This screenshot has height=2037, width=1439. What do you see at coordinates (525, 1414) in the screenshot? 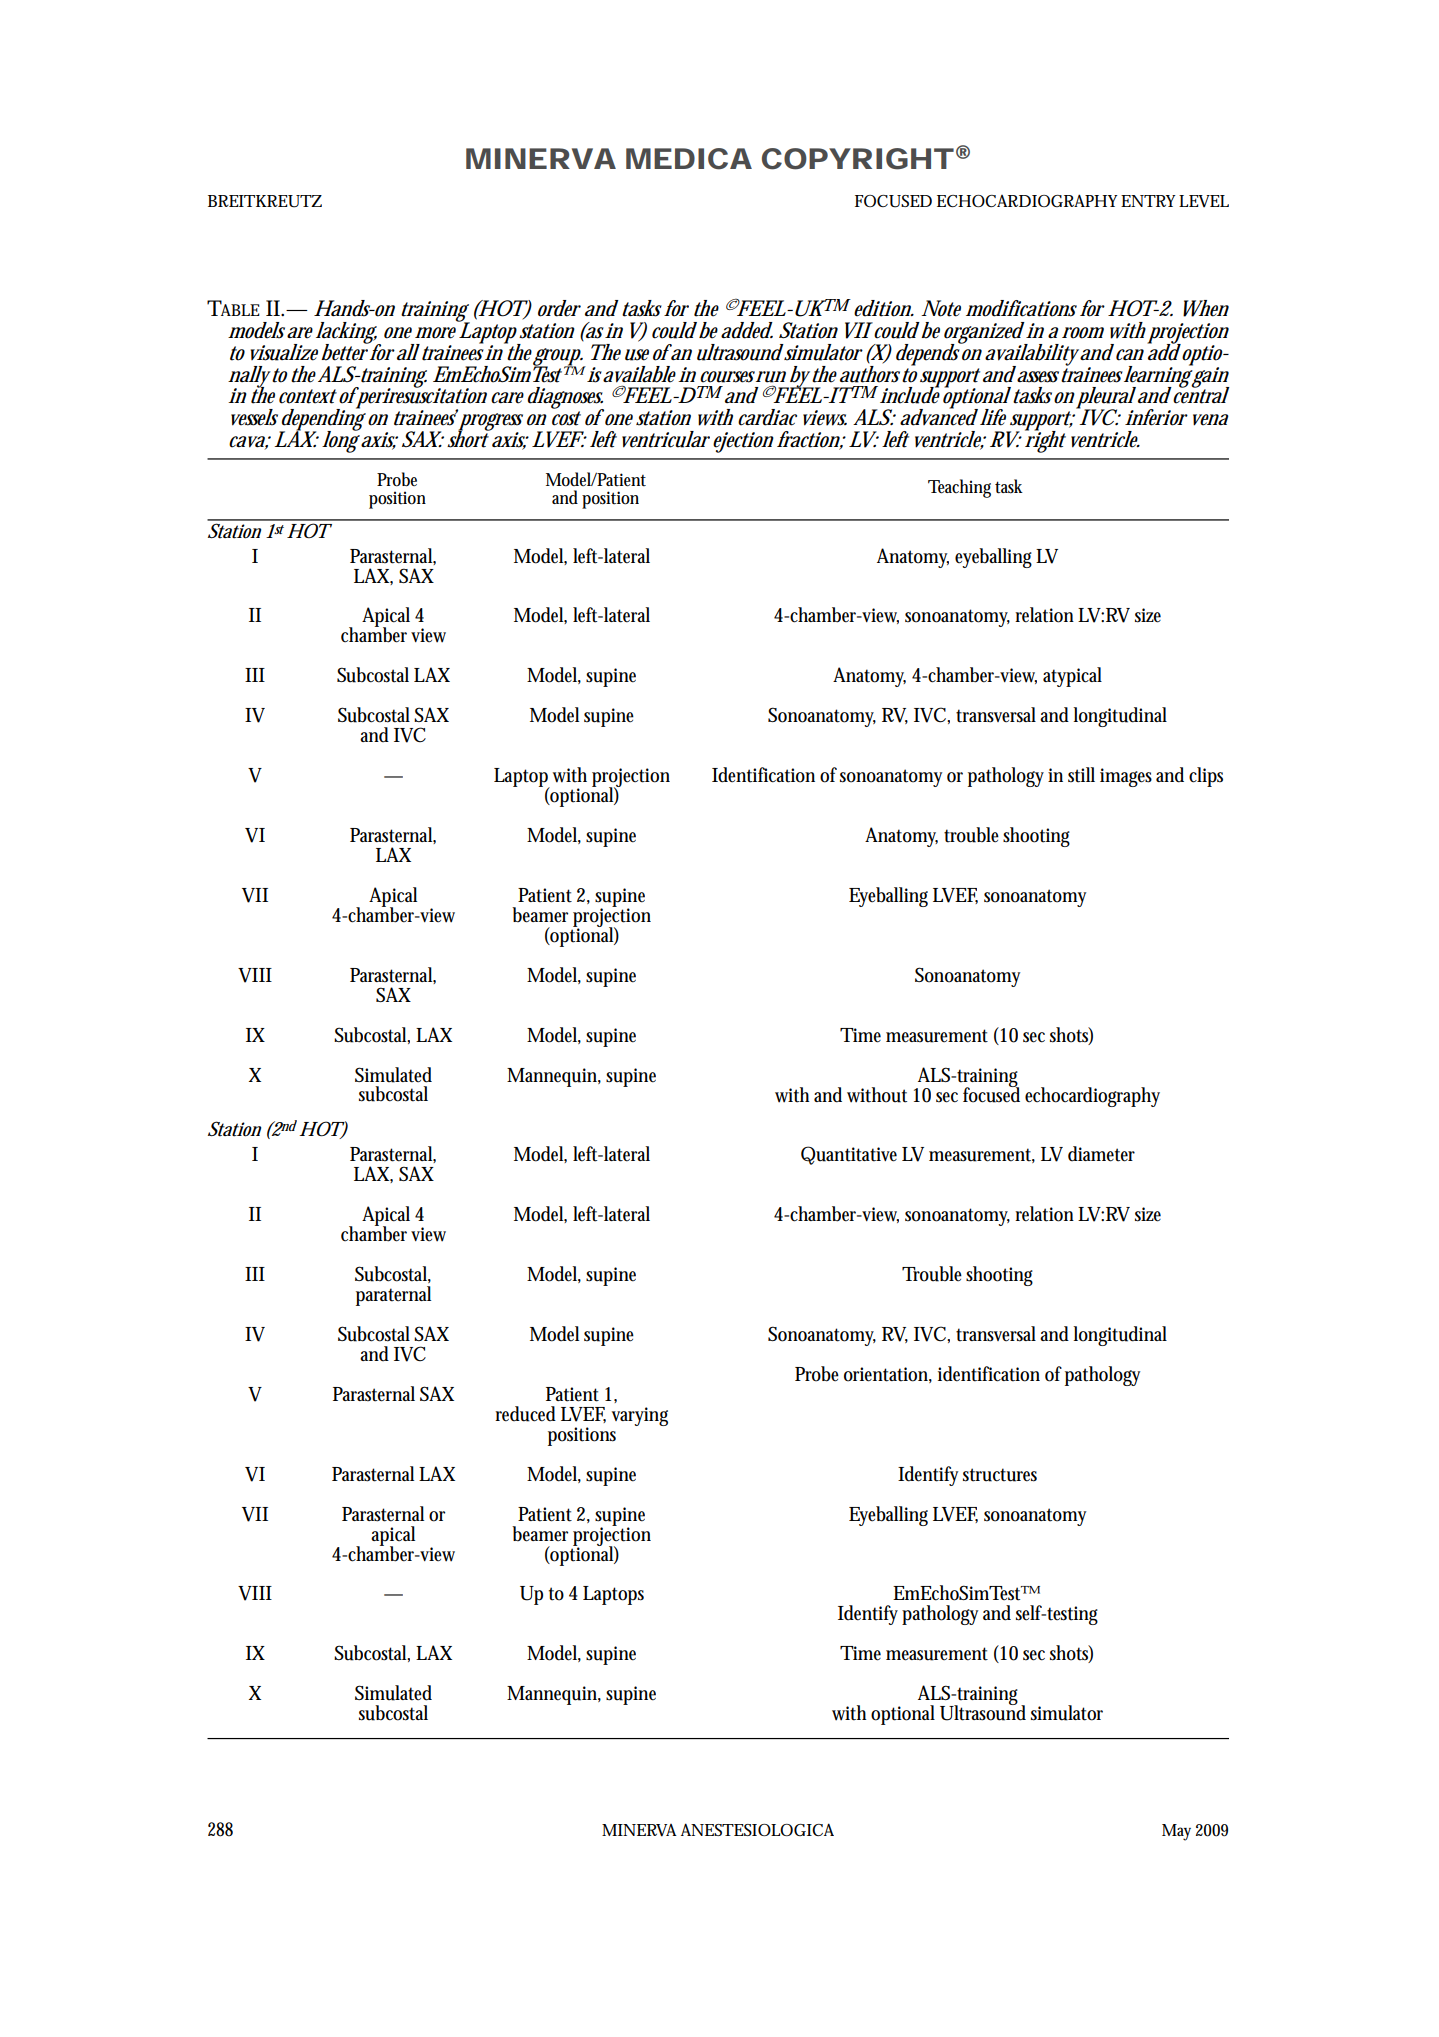
I see `reduced` at bounding box center [525, 1414].
